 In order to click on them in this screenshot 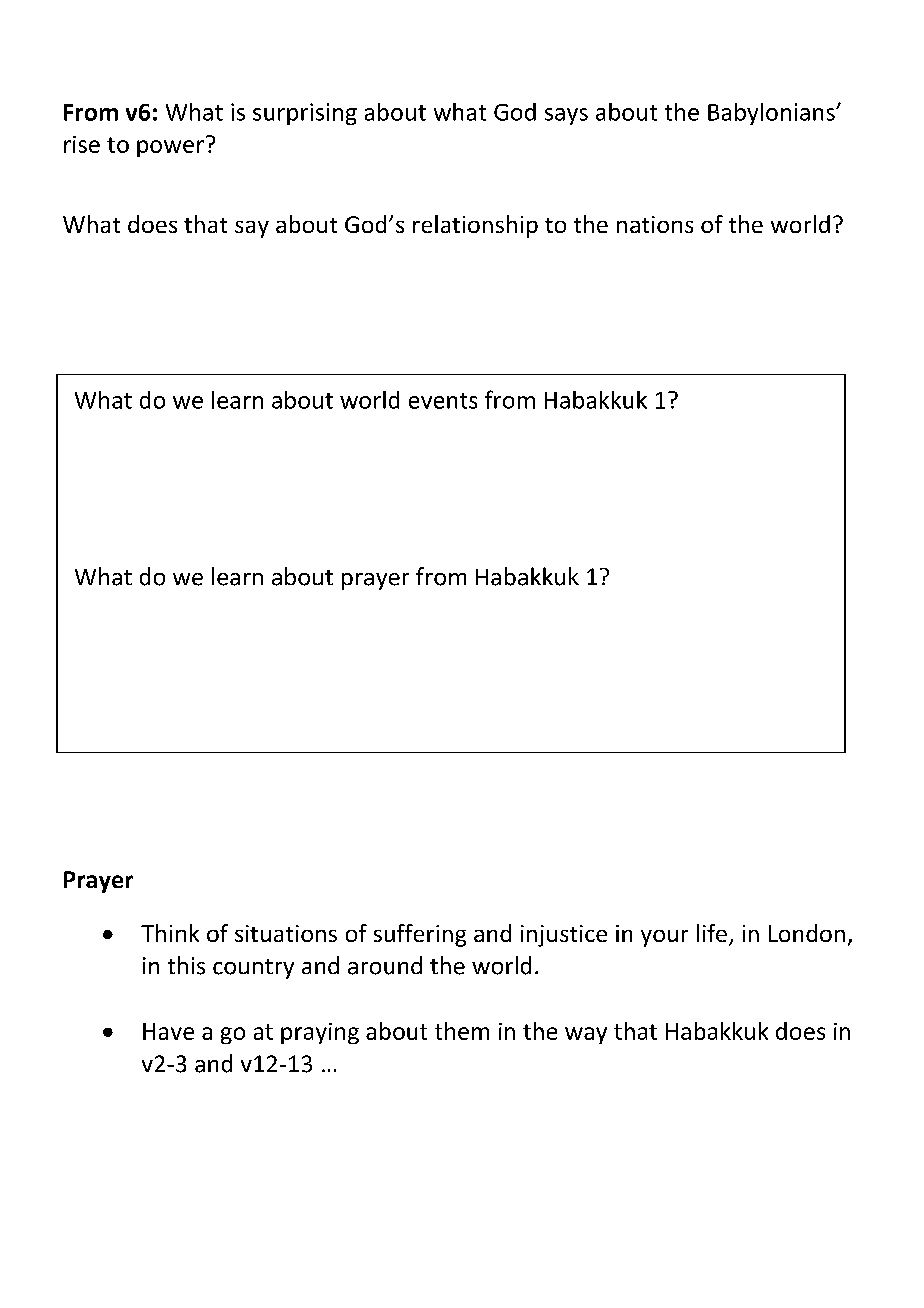, I will do `click(462, 1031)`.
